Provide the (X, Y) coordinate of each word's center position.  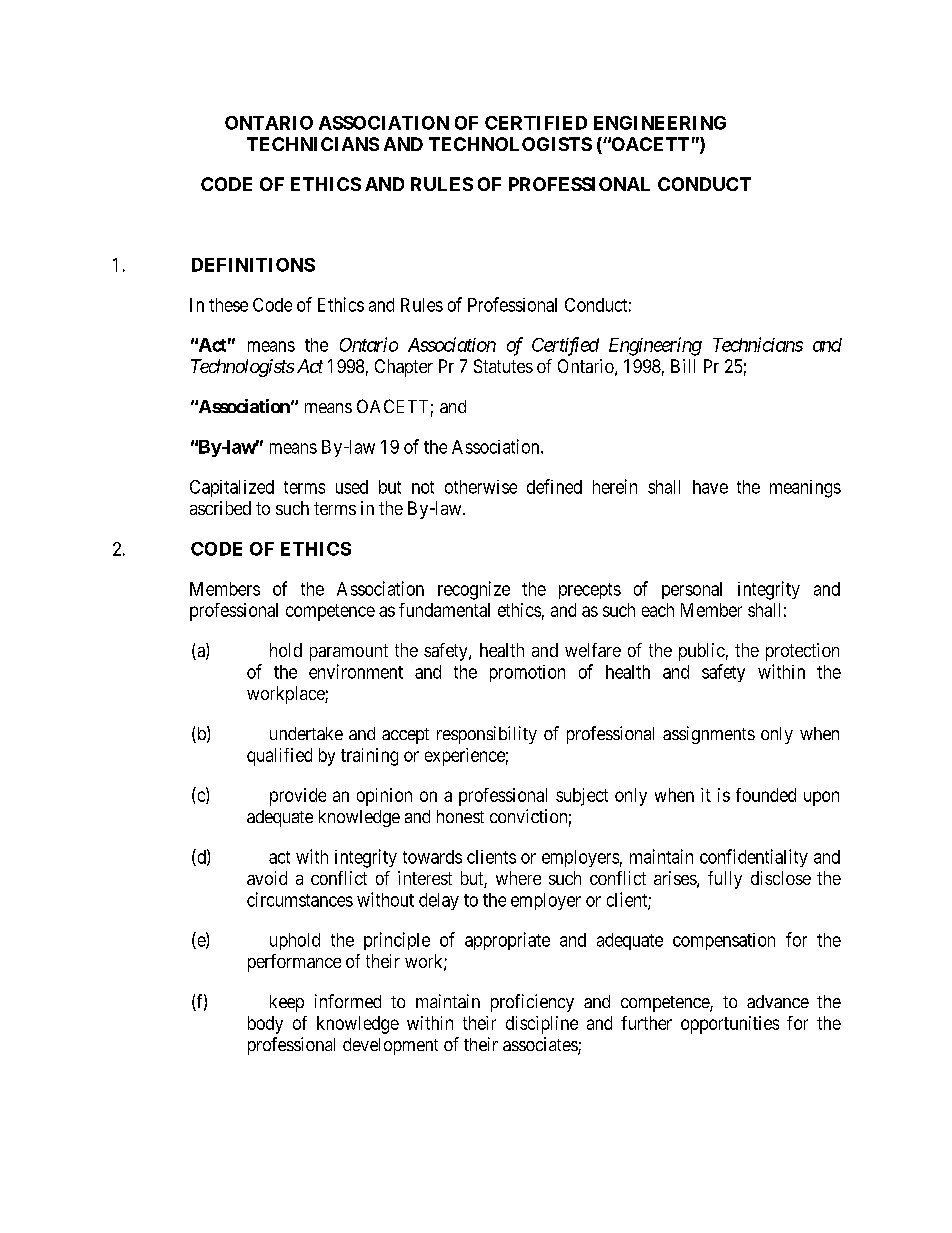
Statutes (503, 366)
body (265, 1025)
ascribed (220, 508)
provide (298, 797)
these (228, 305)
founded (766, 795)
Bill (683, 366)
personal (692, 590)
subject (582, 797)
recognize (474, 590)
